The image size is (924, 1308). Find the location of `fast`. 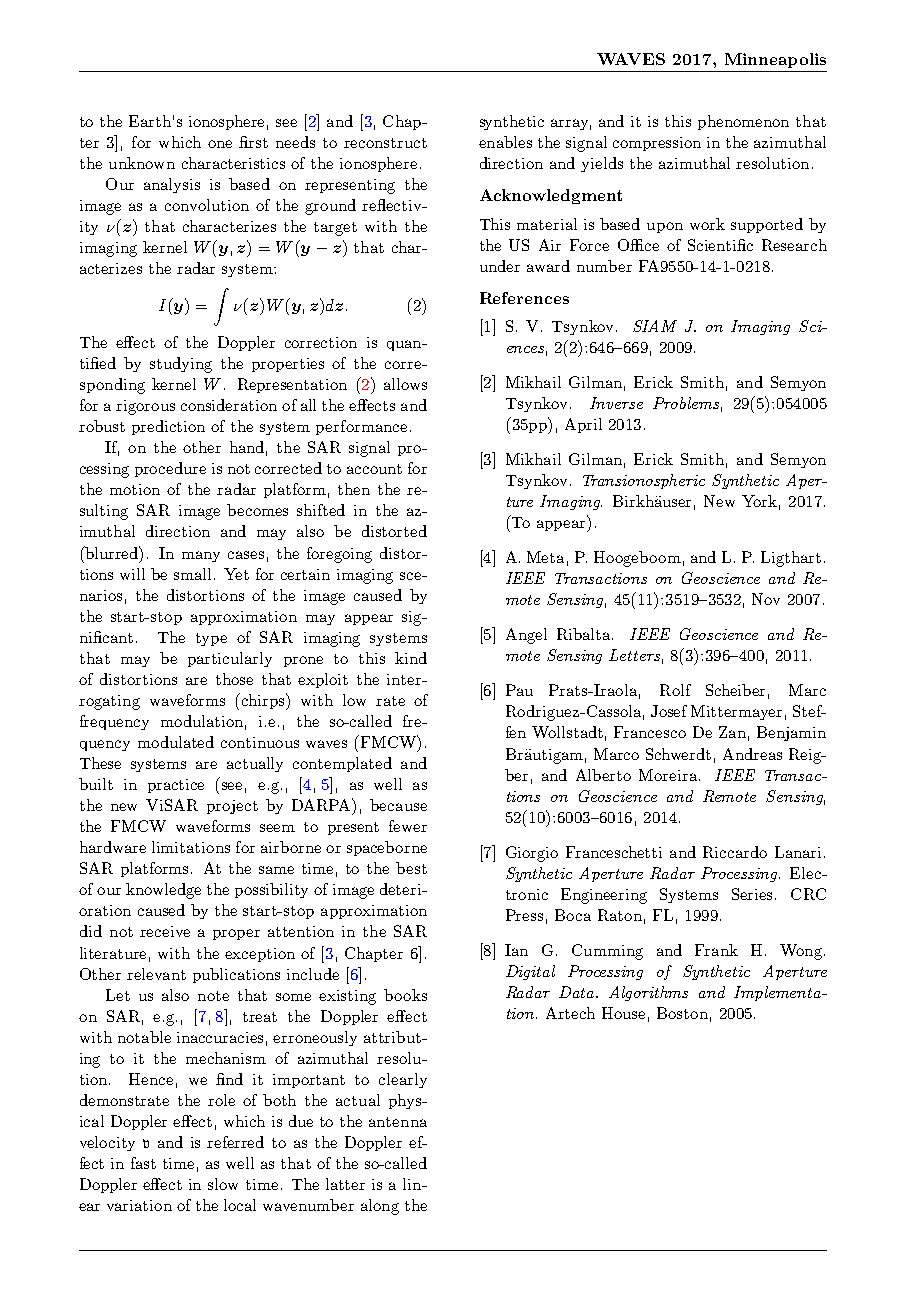

fast is located at coordinates (143, 1163).
